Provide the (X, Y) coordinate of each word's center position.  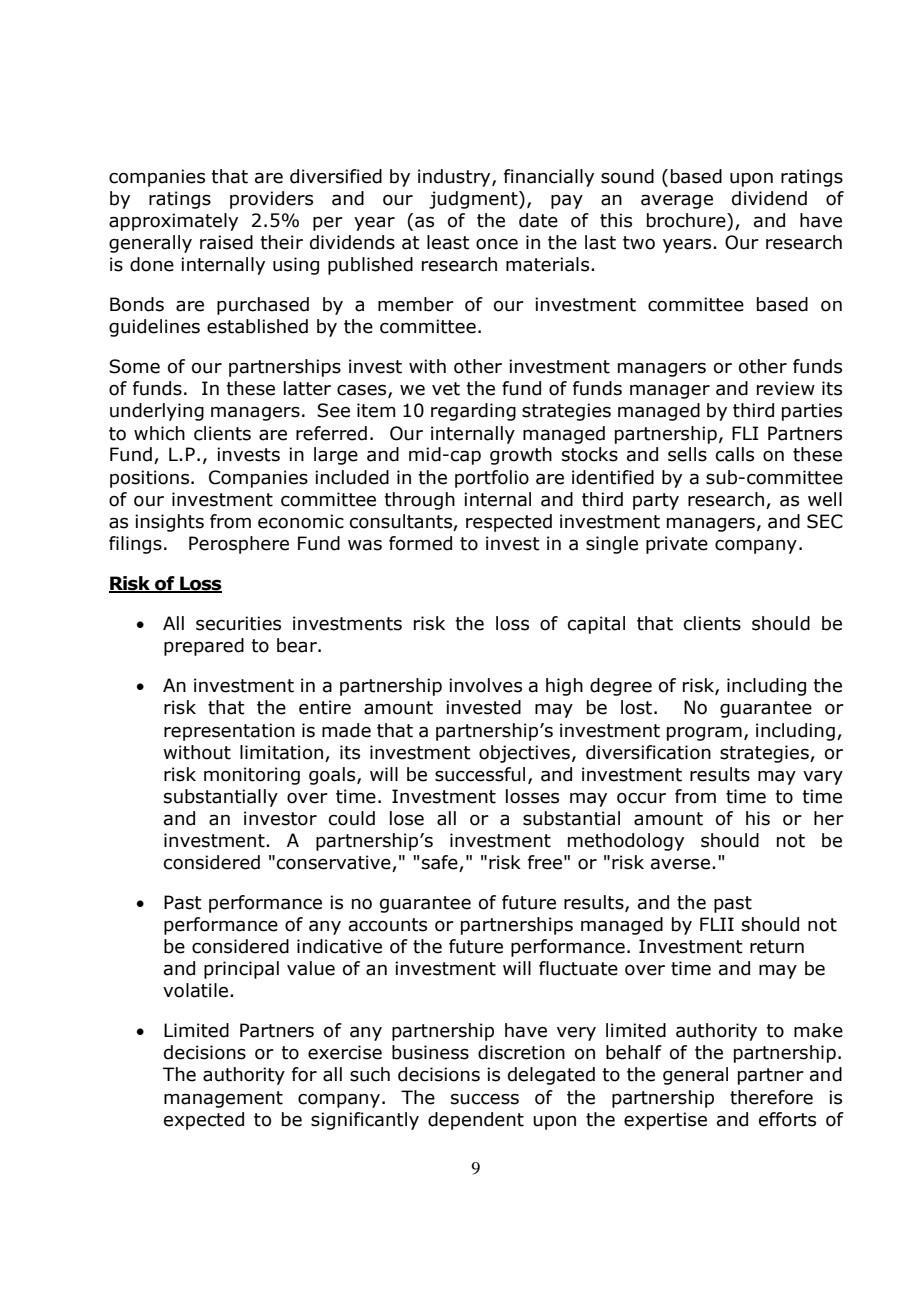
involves (485, 685)
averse (680, 864)
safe (441, 863)
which (159, 433)
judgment (474, 200)
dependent (476, 1121)
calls (735, 454)
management (223, 1099)
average (677, 201)
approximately (173, 222)
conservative (335, 863)
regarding (473, 412)
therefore (771, 1097)
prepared (204, 647)
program (704, 733)
